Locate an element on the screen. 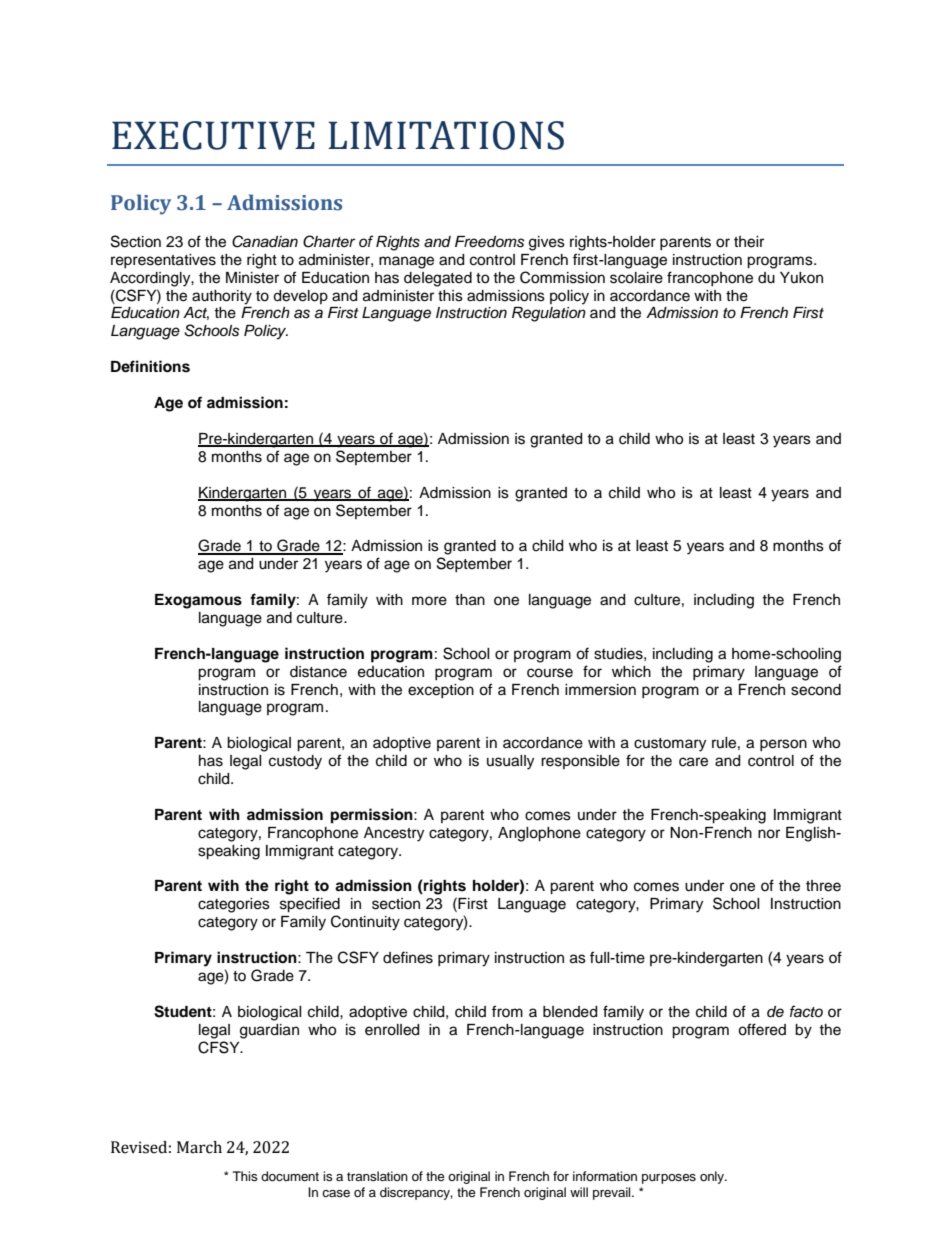 The image size is (952, 1233). Regulation is located at coordinates (549, 314).
